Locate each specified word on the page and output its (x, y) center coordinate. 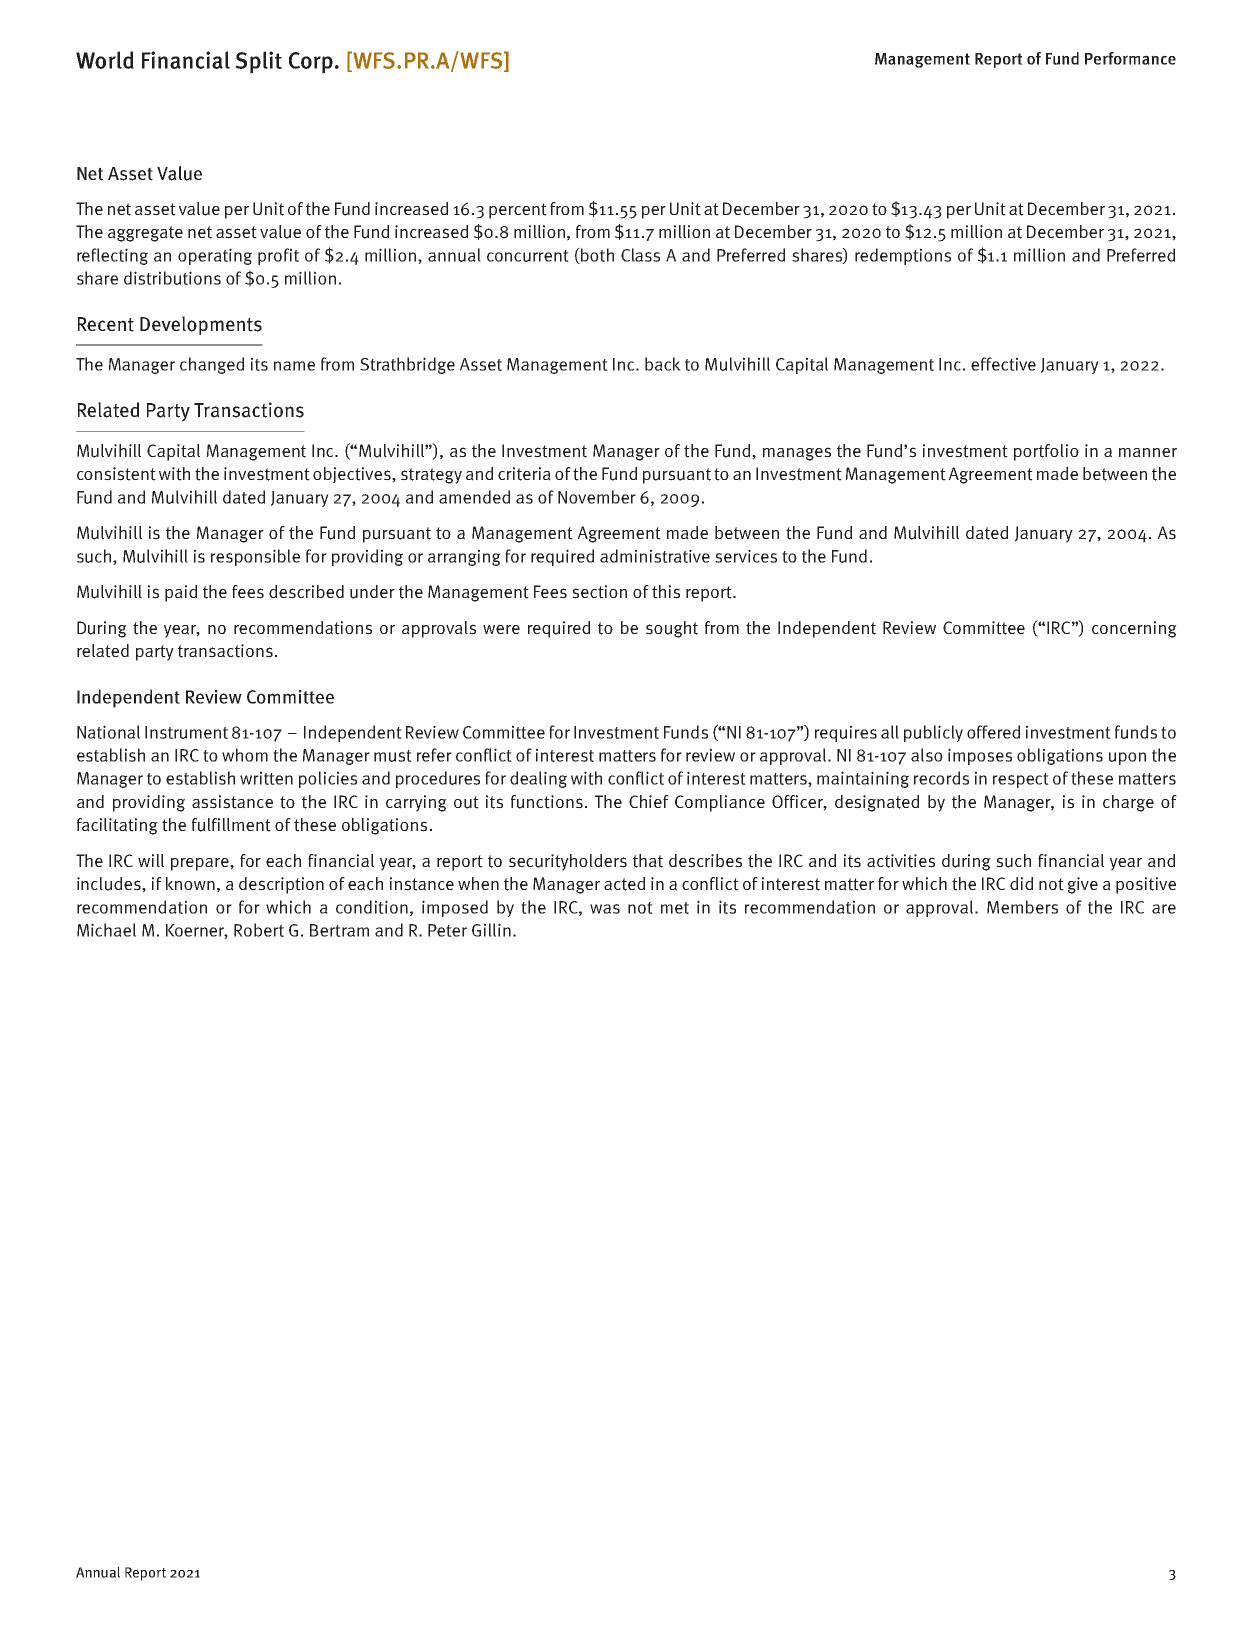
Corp (311, 63)
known (190, 883)
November (597, 497)
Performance (1130, 58)
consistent (116, 474)
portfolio (1046, 452)
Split (258, 62)
